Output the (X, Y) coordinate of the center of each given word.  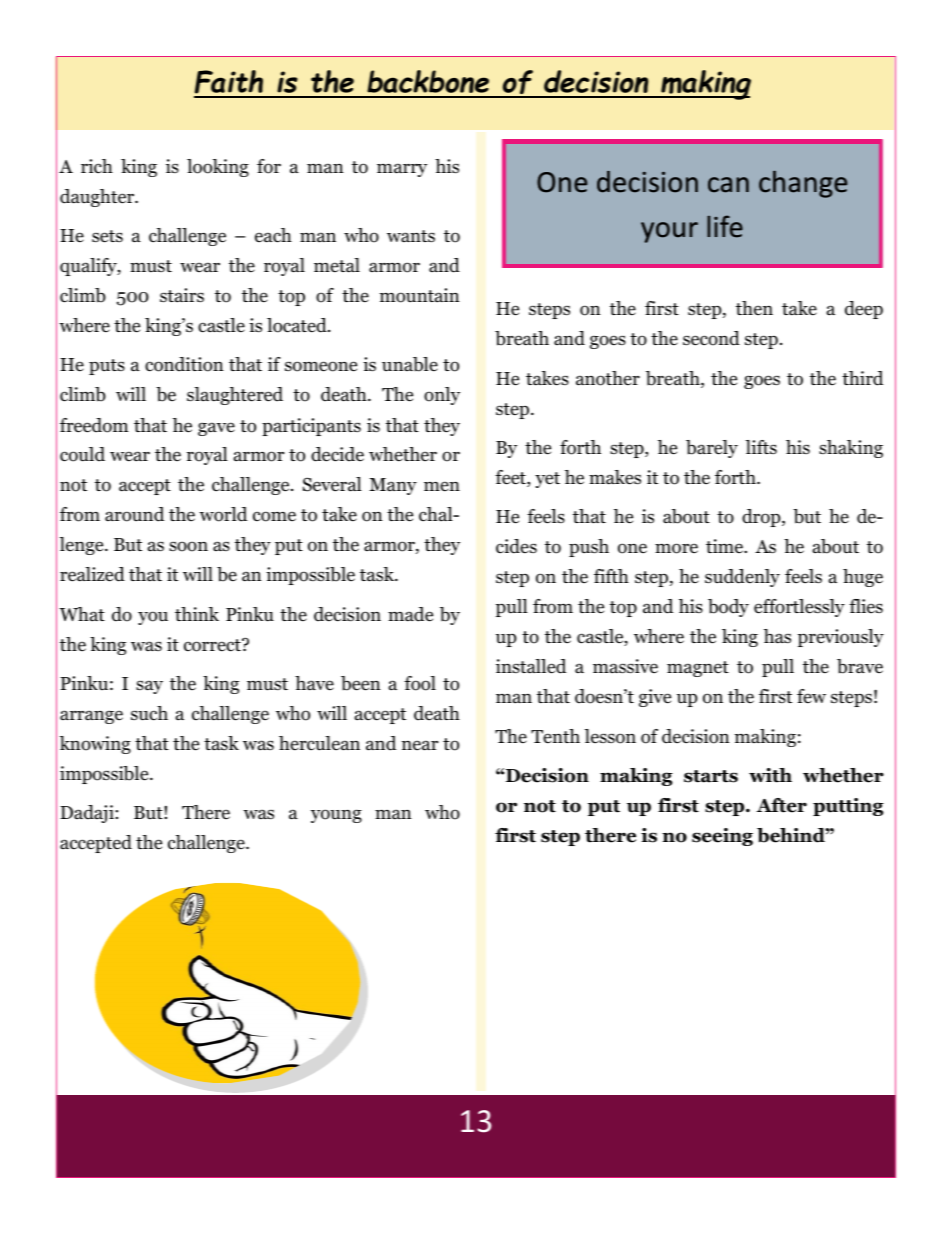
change (803, 184)
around (134, 514)
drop (762, 518)
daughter (98, 198)
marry (402, 170)
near (420, 745)
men (442, 486)
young (336, 816)
